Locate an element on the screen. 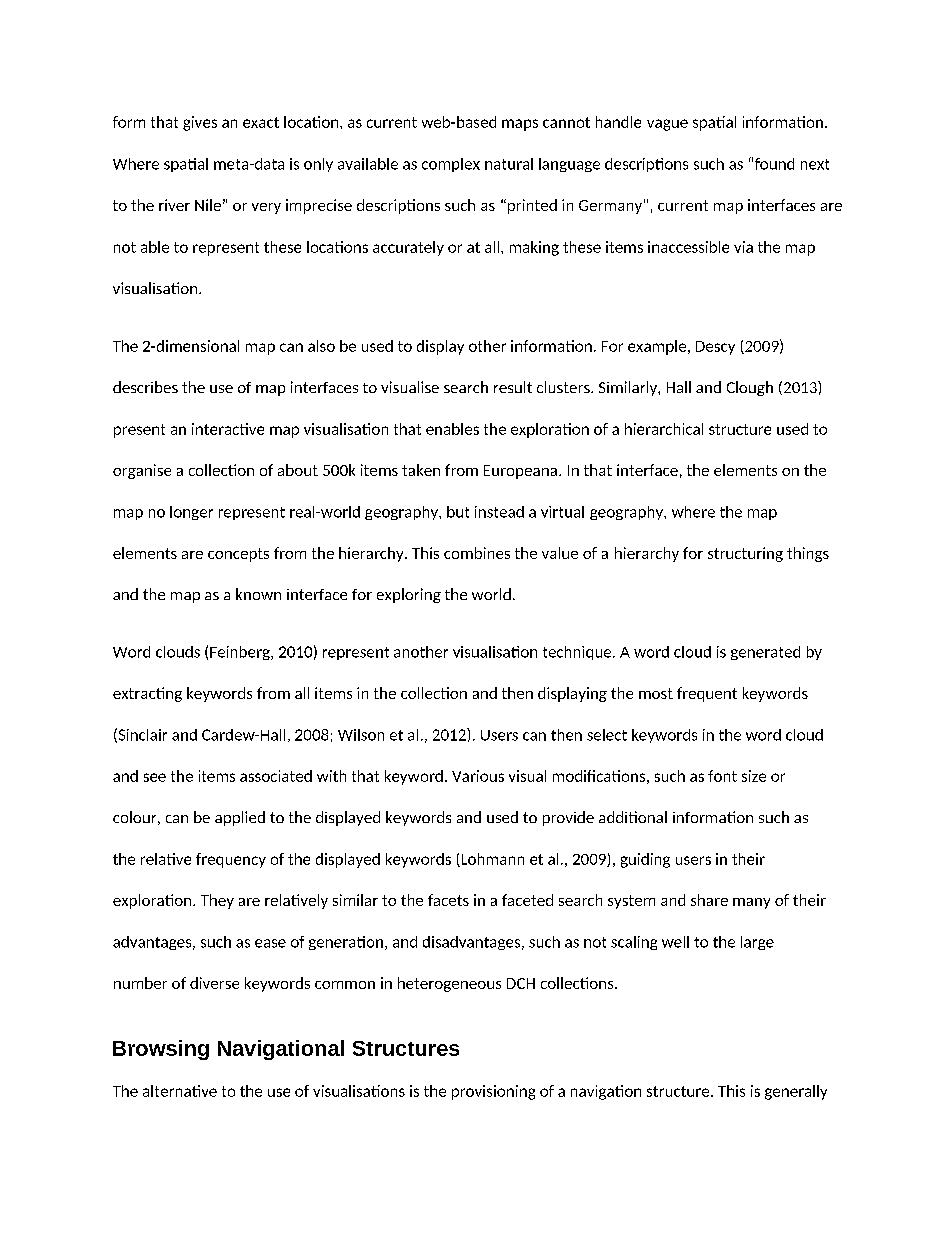 The image size is (952, 1233). vague is located at coordinates (667, 125).
